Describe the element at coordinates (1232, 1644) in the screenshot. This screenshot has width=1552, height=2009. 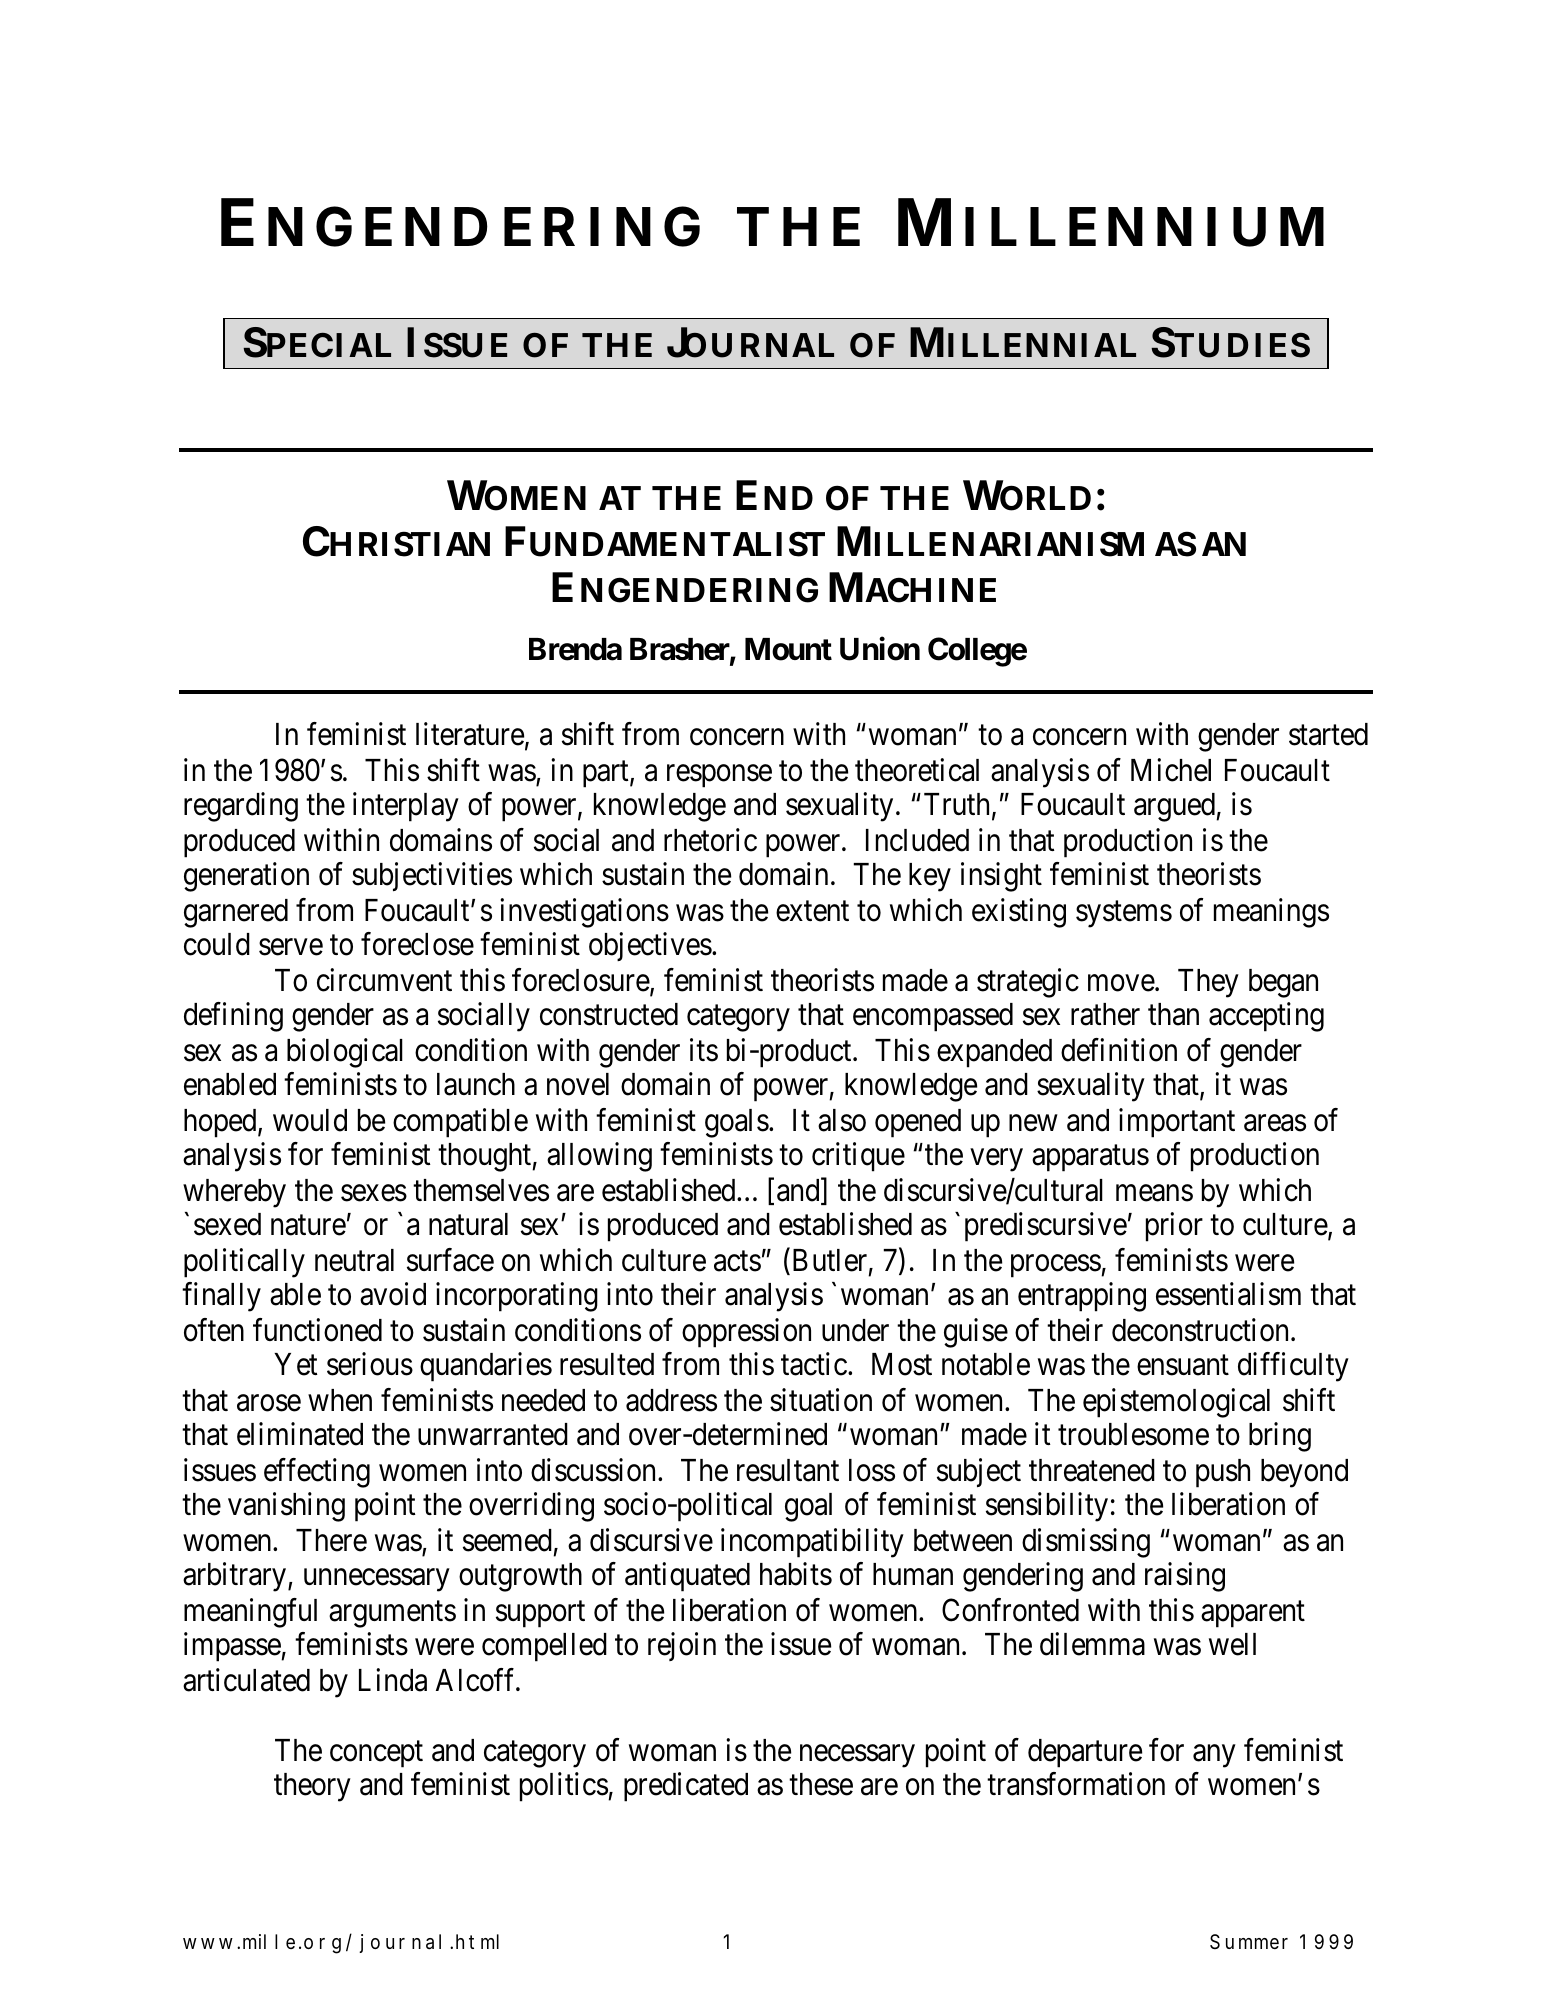
I see `well` at that location.
